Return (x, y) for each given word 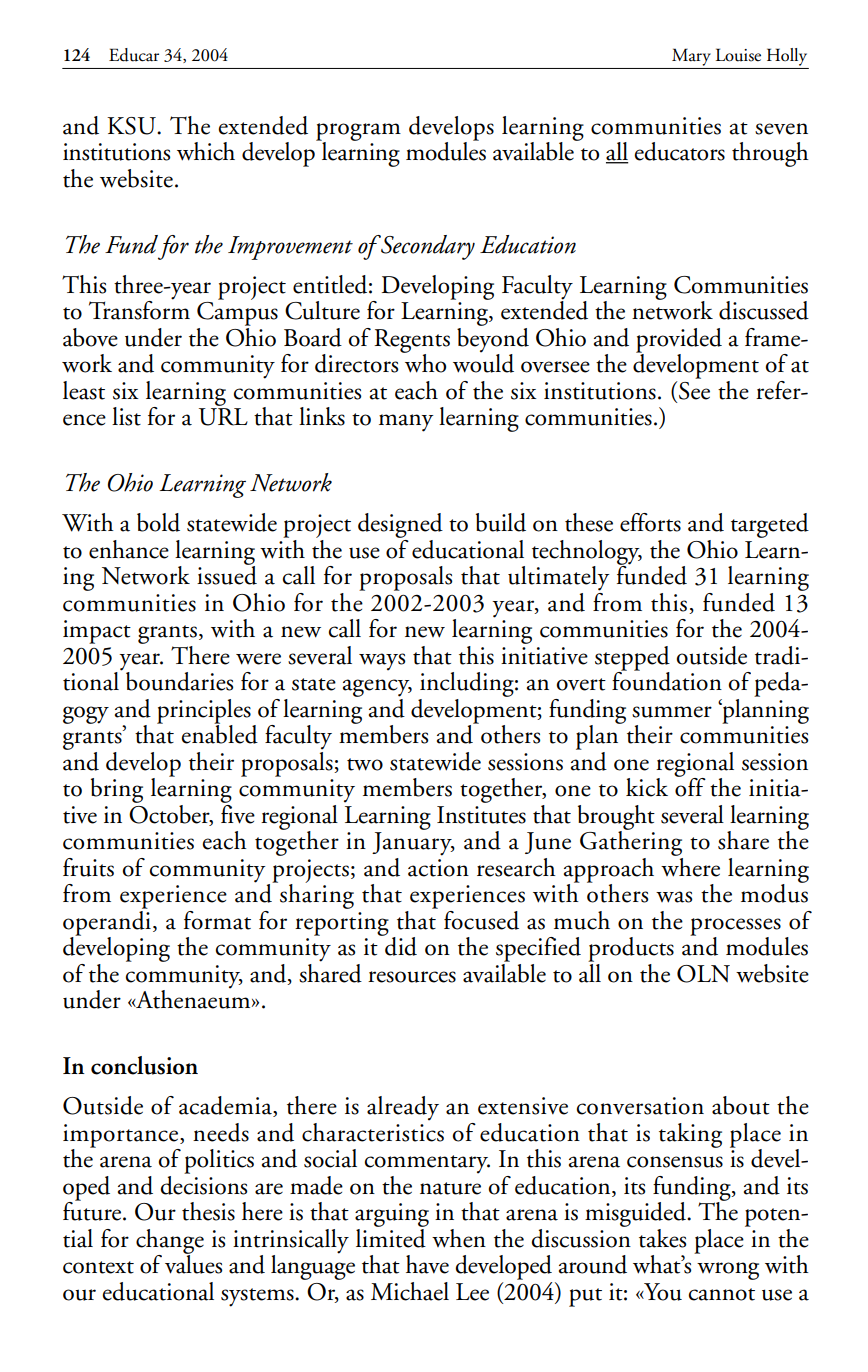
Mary (691, 57)
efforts (650, 522)
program (358, 133)
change (170, 1242)
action (438, 868)
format (217, 920)
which (206, 151)
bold (158, 522)
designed (400, 525)
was (674, 897)
